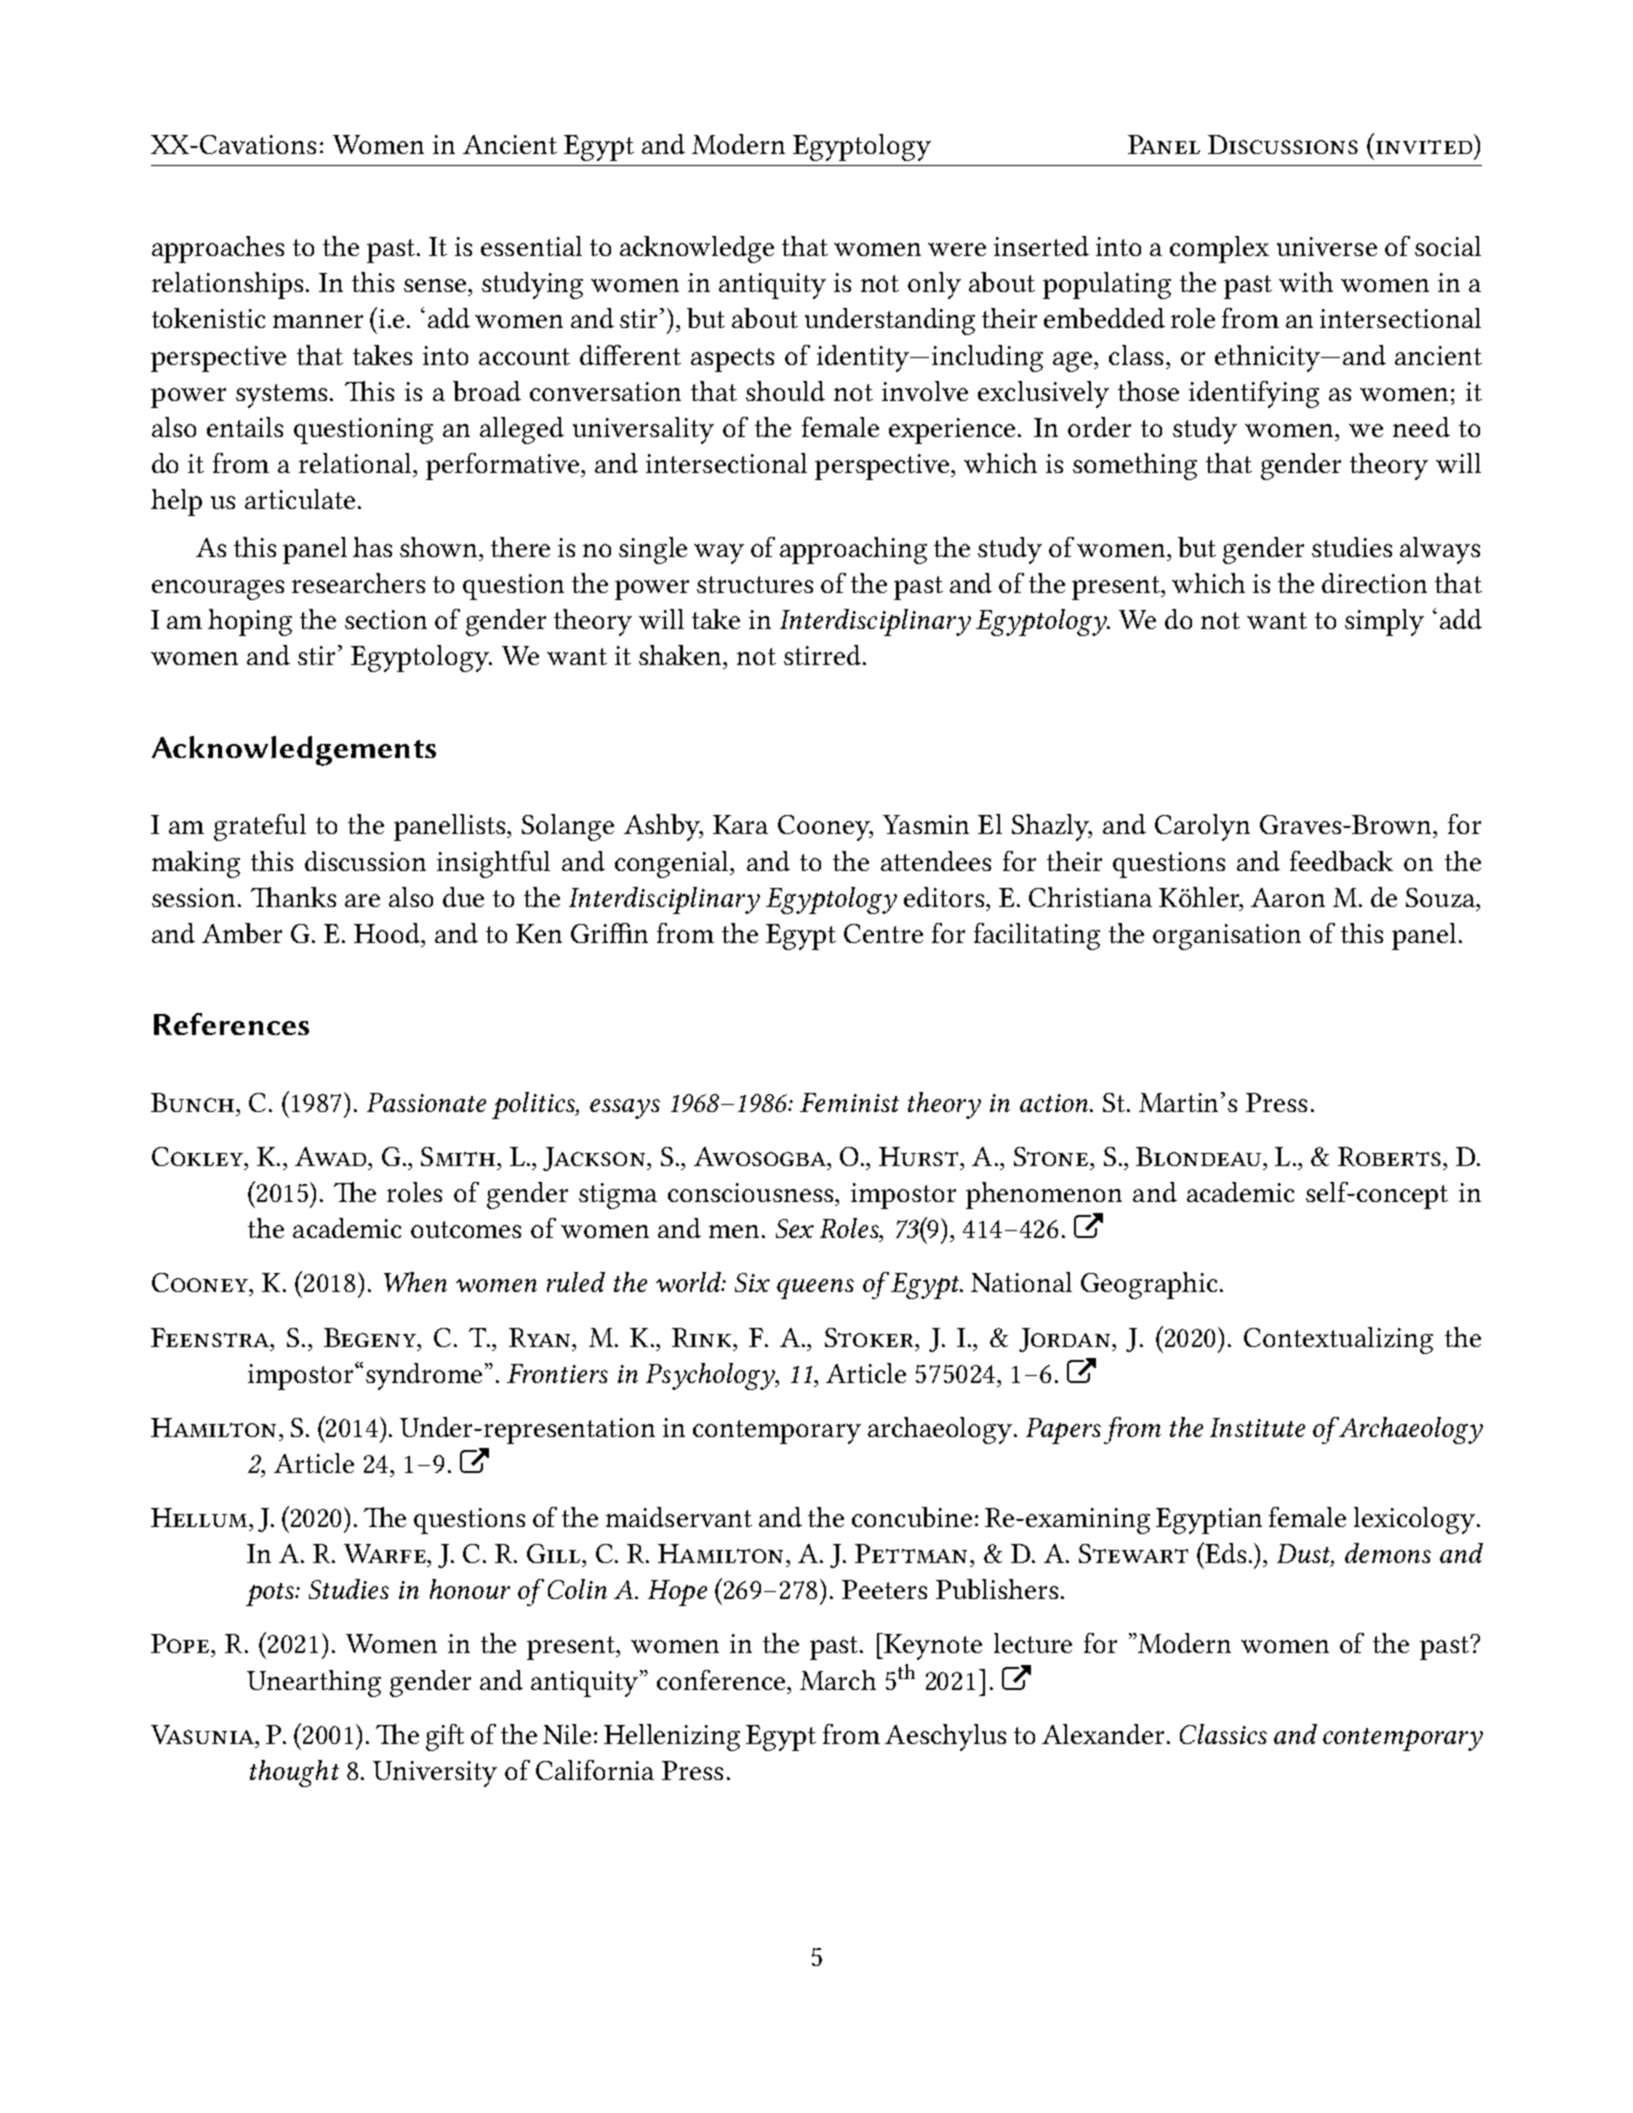  What do you see at coordinates (314, 1683) in the screenshot?
I see `Unearthing` at bounding box center [314, 1683].
